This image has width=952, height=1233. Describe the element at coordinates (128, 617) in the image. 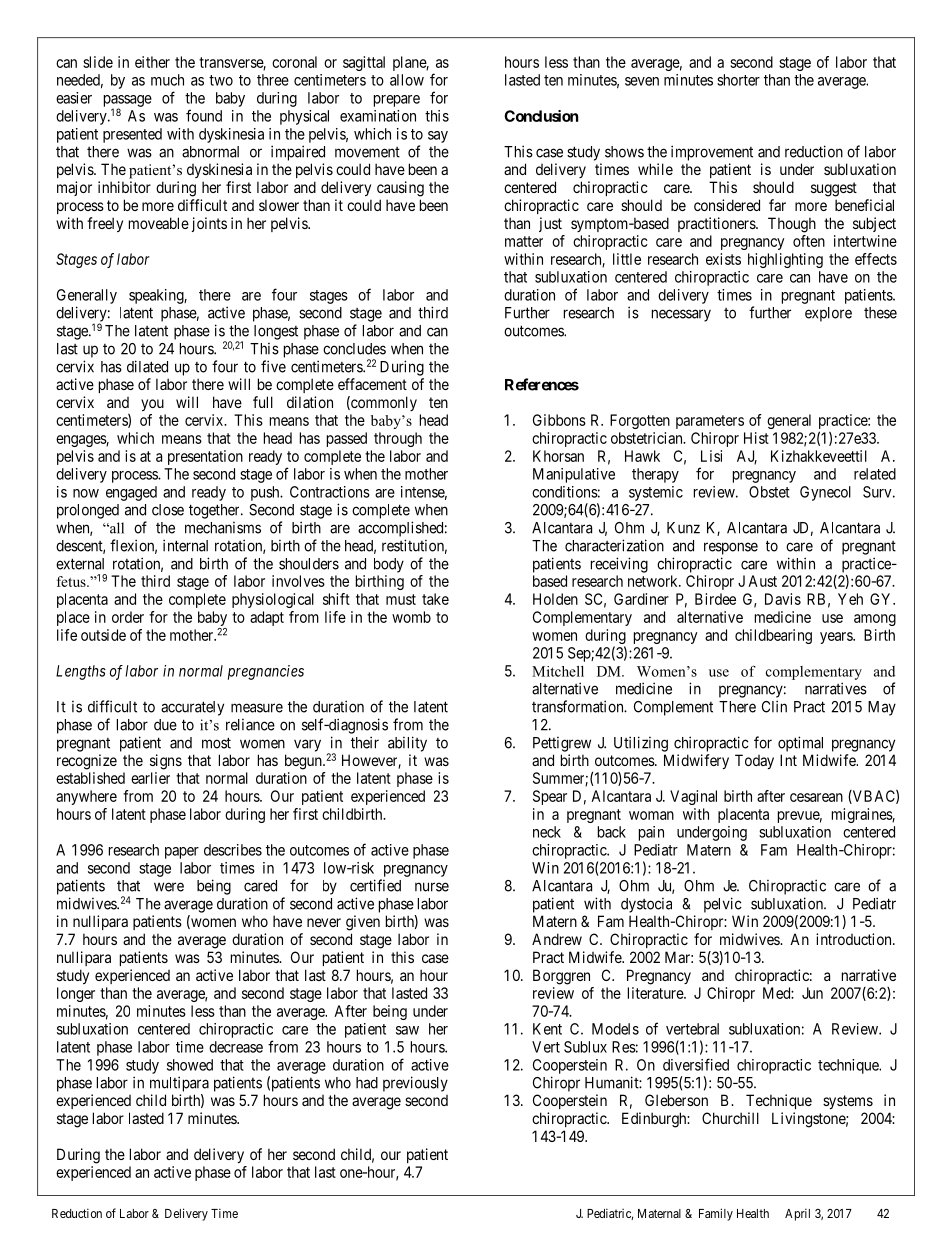

I see `order` at that location.
